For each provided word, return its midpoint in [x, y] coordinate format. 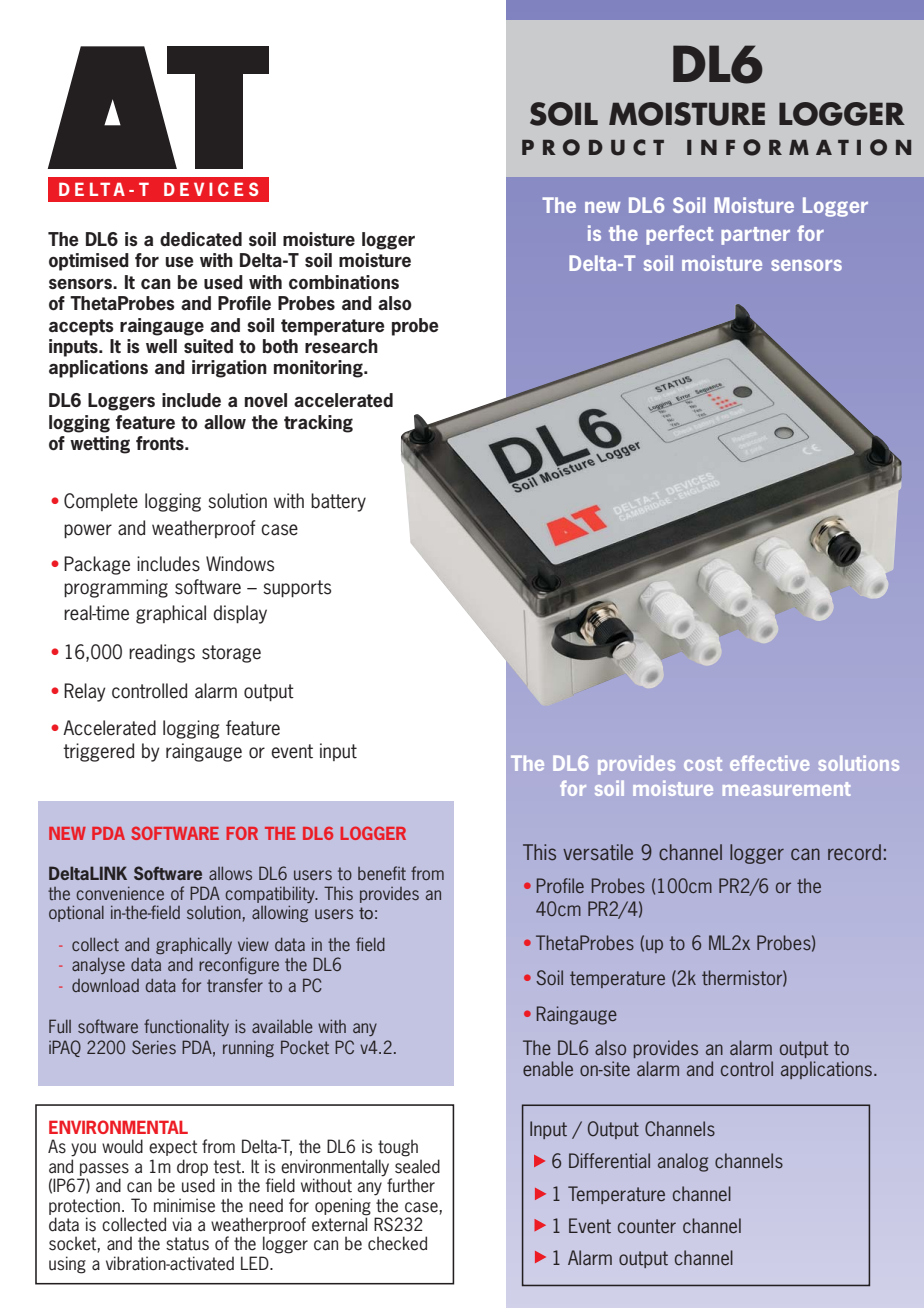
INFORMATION [799, 147]
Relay [84, 692]
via [182, 1224]
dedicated [201, 239]
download [105, 985]
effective [769, 763]
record [854, 852]
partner [755, 236]
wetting [100, 445]
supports [297, 588]
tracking [318, 424]
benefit [382, 873]
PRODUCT [593, 147]
